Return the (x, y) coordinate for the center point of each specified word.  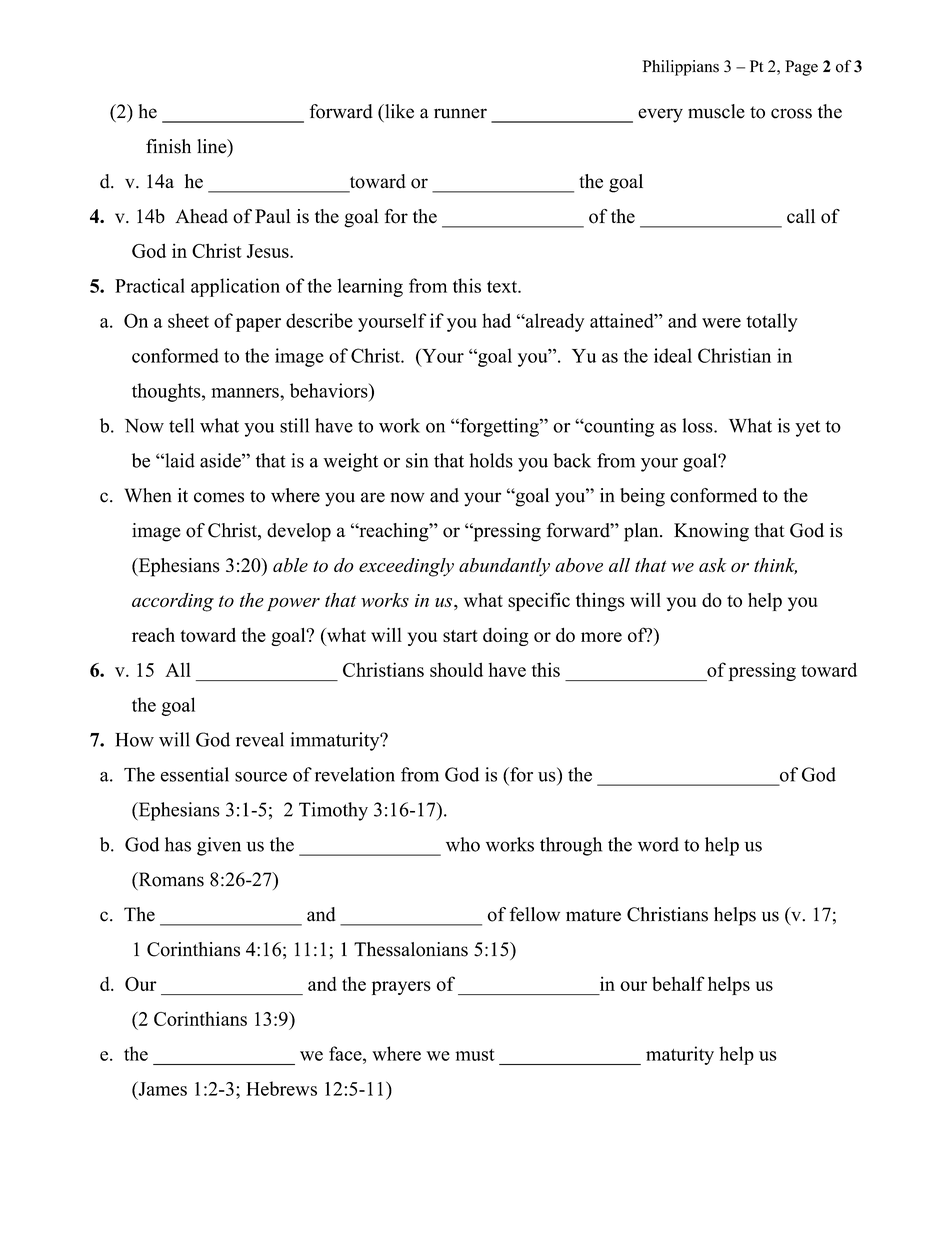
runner (460, 113)
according (173, 602)
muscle (716, 111)
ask (713, 565)
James (161, 1088)
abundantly (504, 567)
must (475, 1055)
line (213, 147)
